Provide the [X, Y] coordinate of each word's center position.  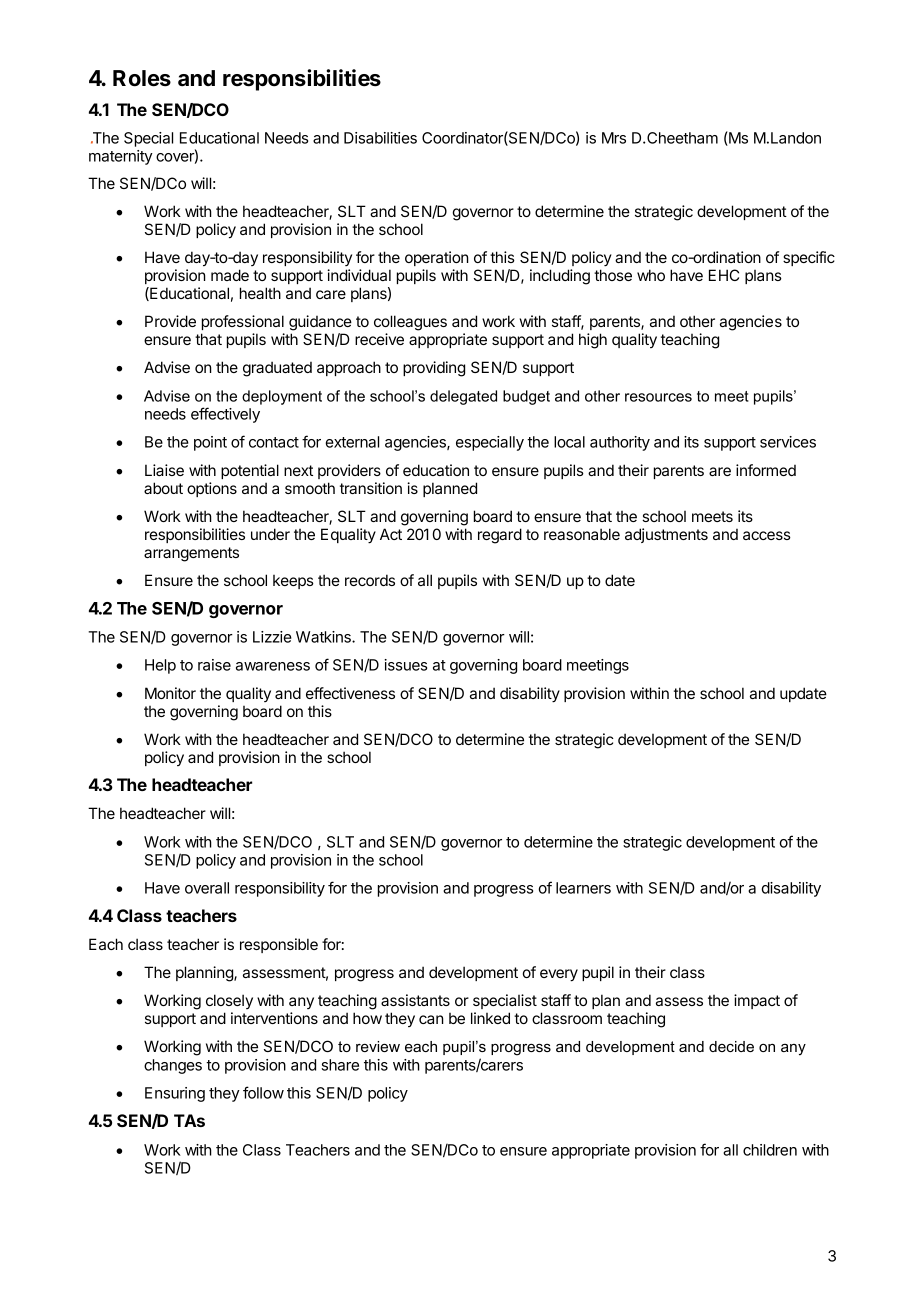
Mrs [614, 138]
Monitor [170, 693]
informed [766, 470]
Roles [142, 78]
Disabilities [380, 138]
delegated [463, 397]
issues [405, 665]
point [210, 443]
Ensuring [175, 1094]
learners [583, 888]
